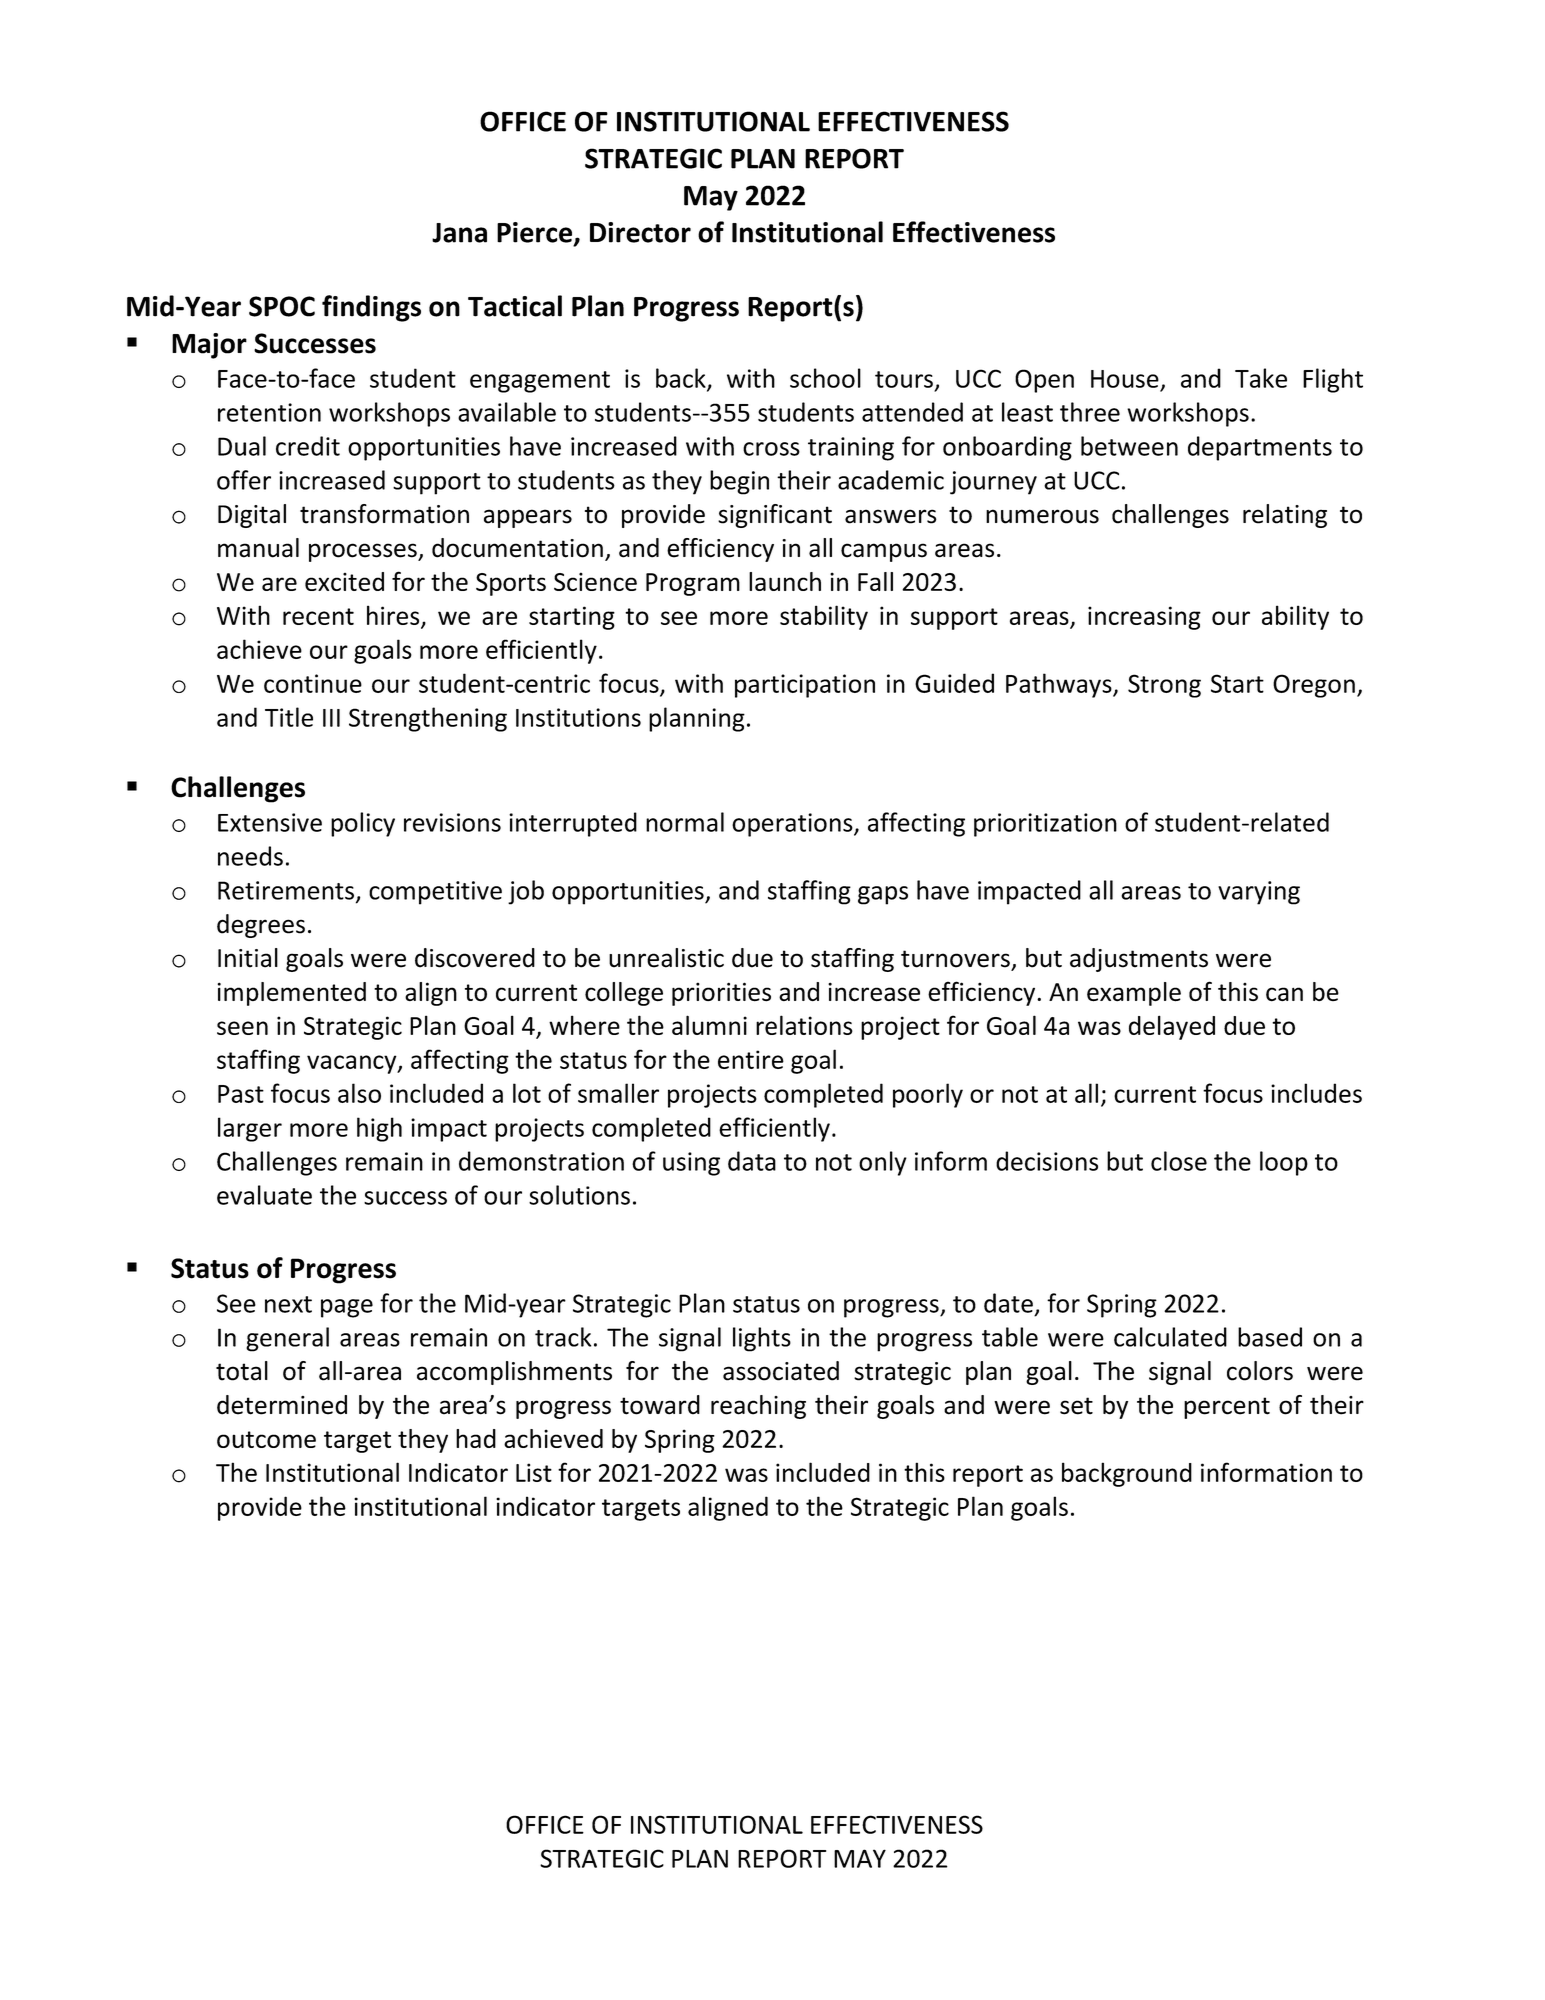 This screenshot has width=1545, height=2000. What do you see at coordinates (371, 308) in the screenshot?
I see `findings` at bounding box center [371, 308].
